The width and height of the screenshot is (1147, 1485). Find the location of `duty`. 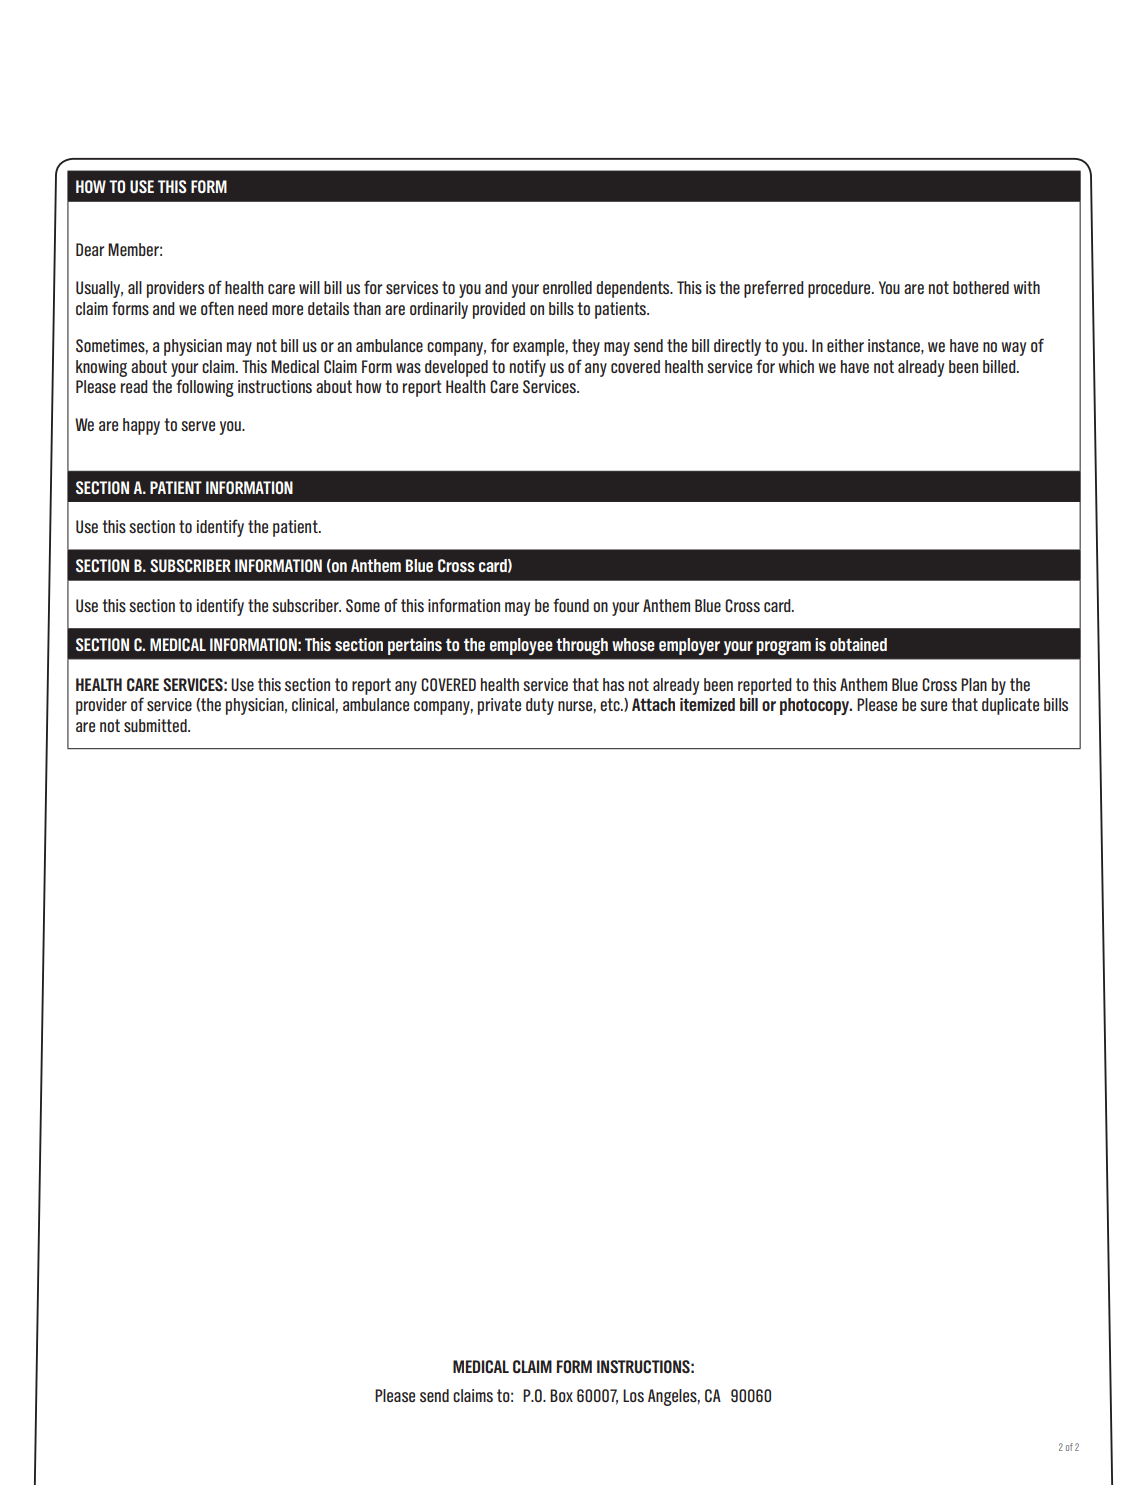

duty is located at coordinates (540, 706).
